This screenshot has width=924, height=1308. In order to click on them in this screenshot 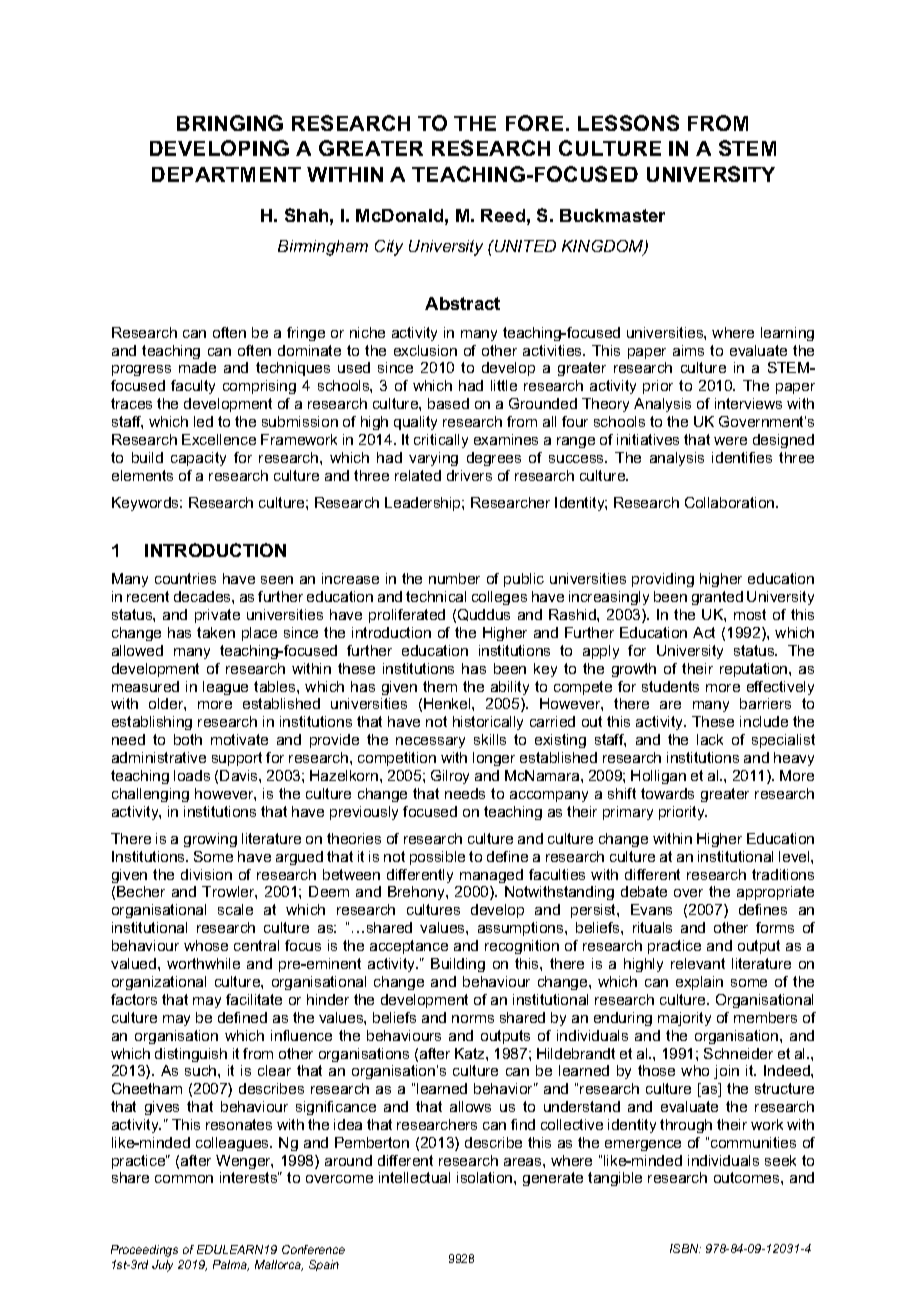, I will do `click(440, 686)`.
